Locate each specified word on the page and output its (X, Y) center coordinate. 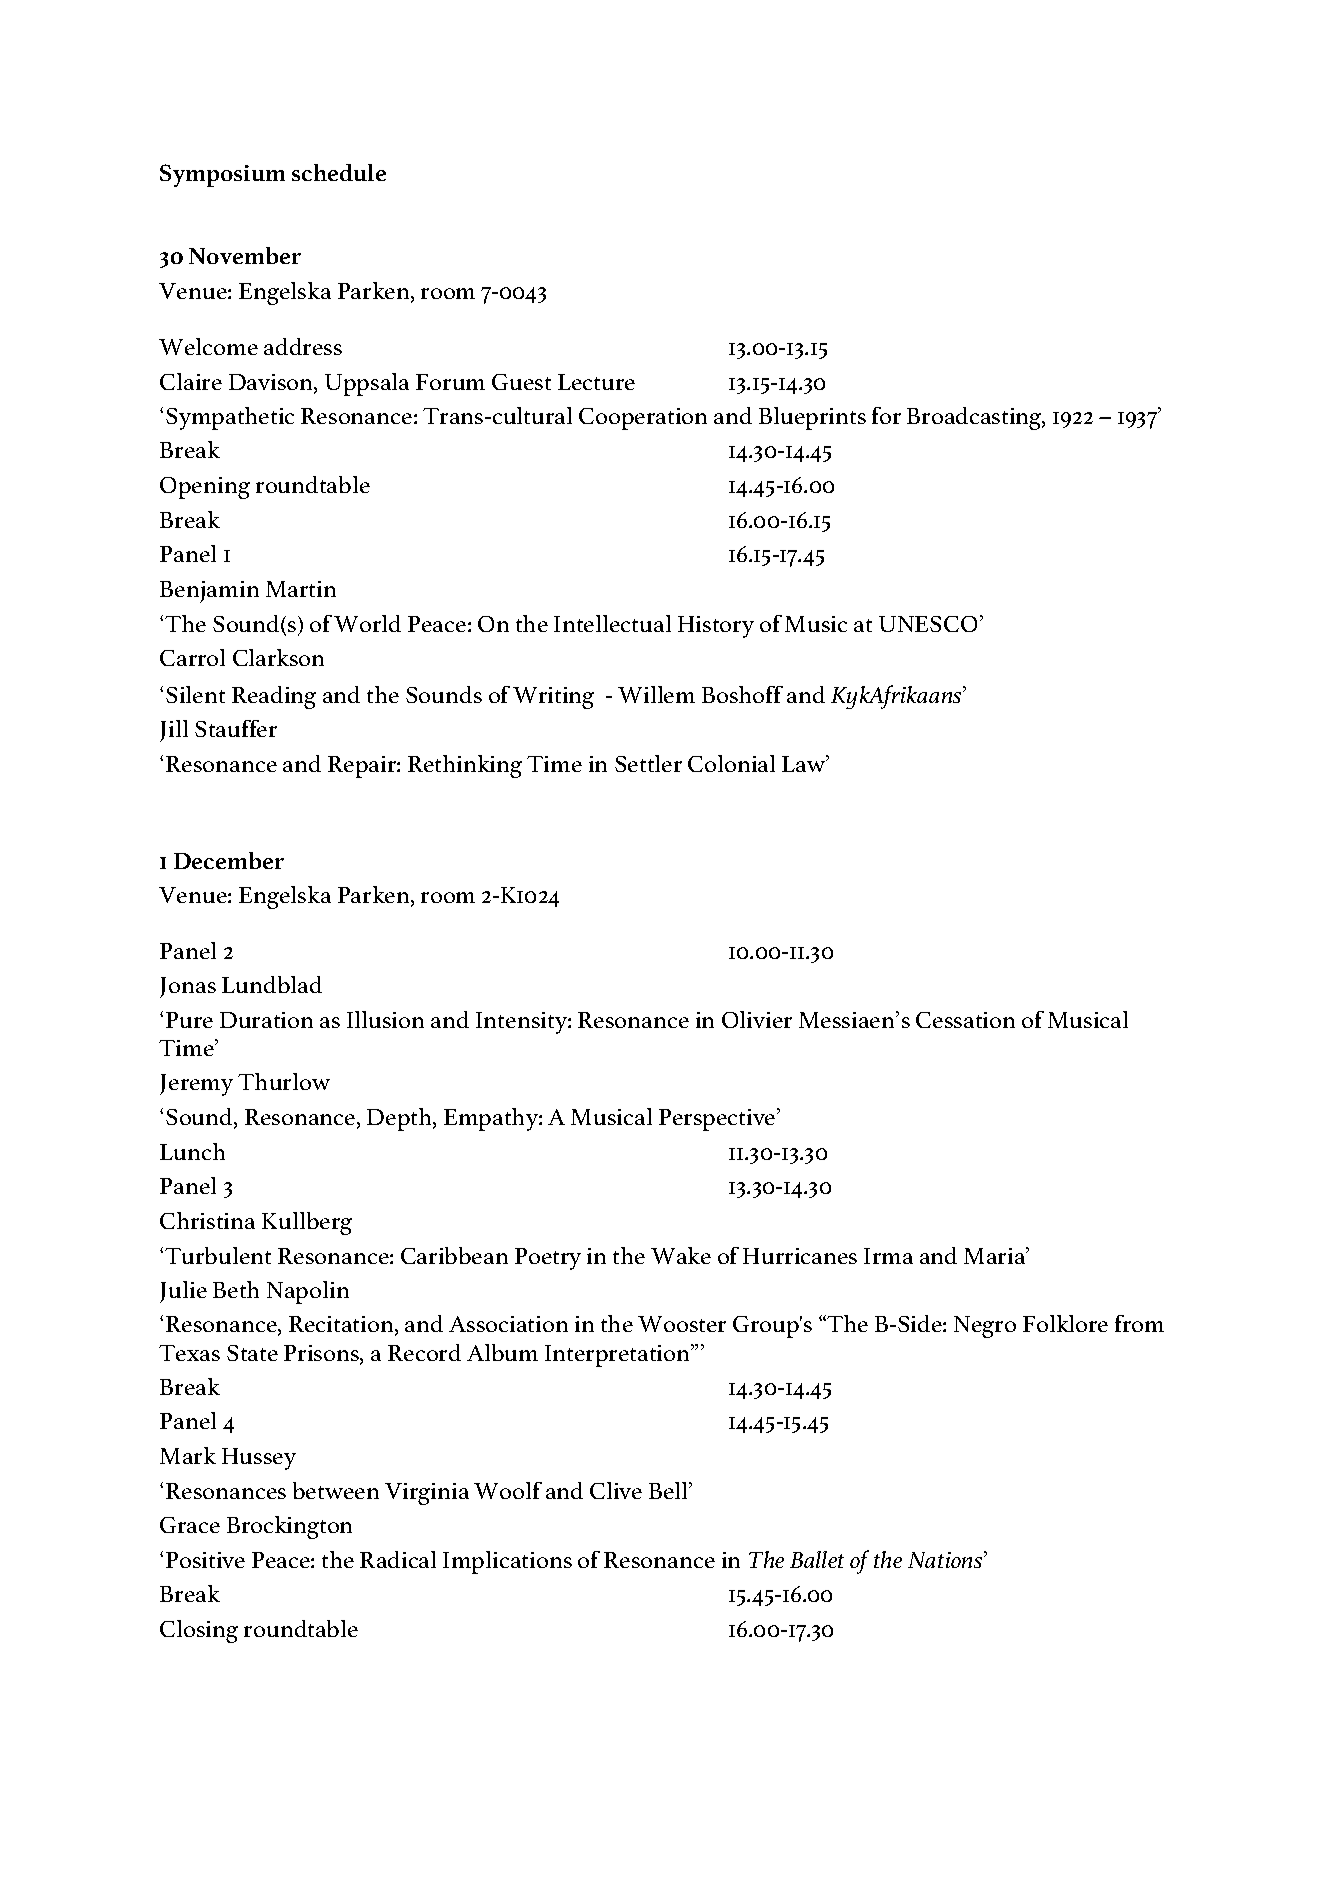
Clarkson (278, 657)
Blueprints (812, 418)
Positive (205, 1560)
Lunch (192, 1151)
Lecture (596, 382)
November (245, 255)
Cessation (965, 1020)
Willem (656, 694)
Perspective (718, 1119)
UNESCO (928, 624)
